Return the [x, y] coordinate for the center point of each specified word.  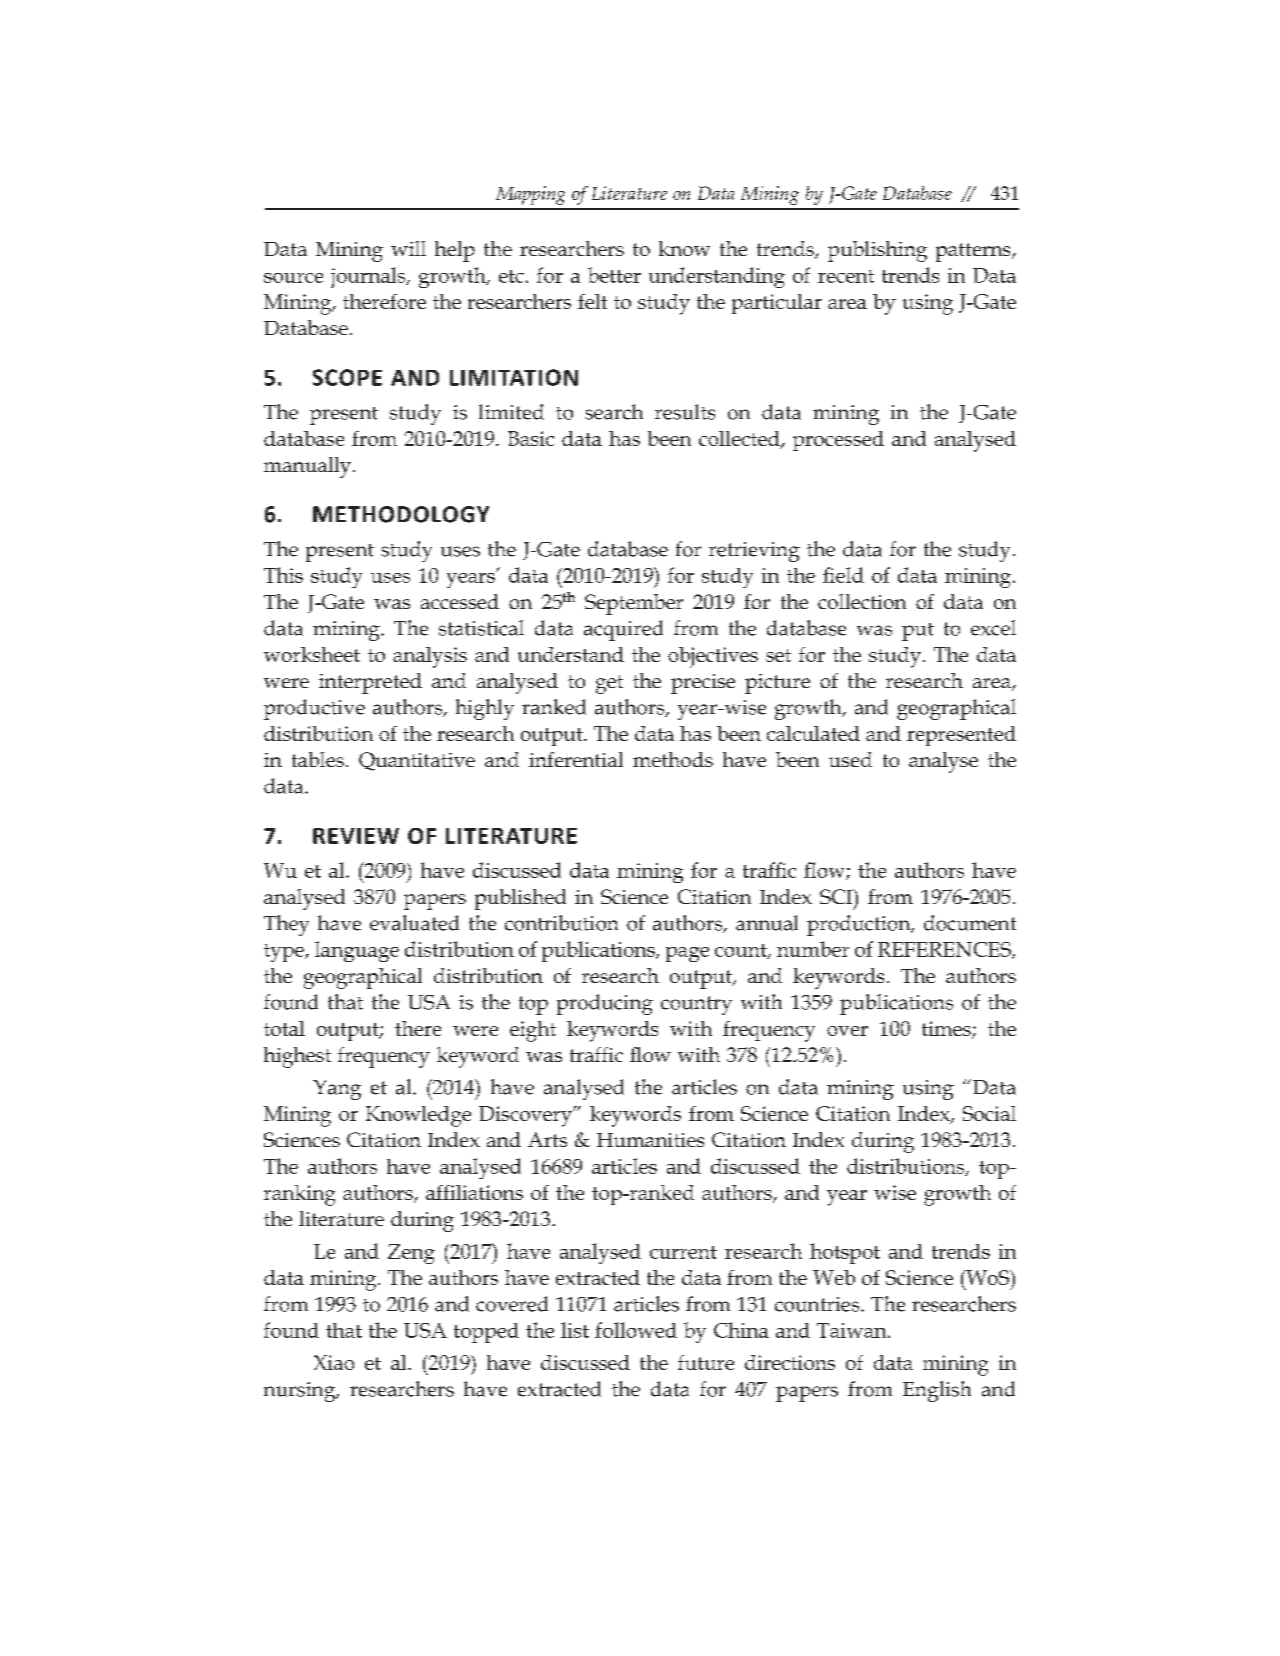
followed [636, 1330]
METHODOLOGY [401, 514]
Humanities [650, 1140]
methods [673, 759]
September [634, 604]
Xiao [334, 1362]
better [614, 275]
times [947, 1029]
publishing [877, 251]
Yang [337, 1090]
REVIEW [356, 836]
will [408, 248]
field [843, 575]
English [937, 1391]
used [850, 759]
